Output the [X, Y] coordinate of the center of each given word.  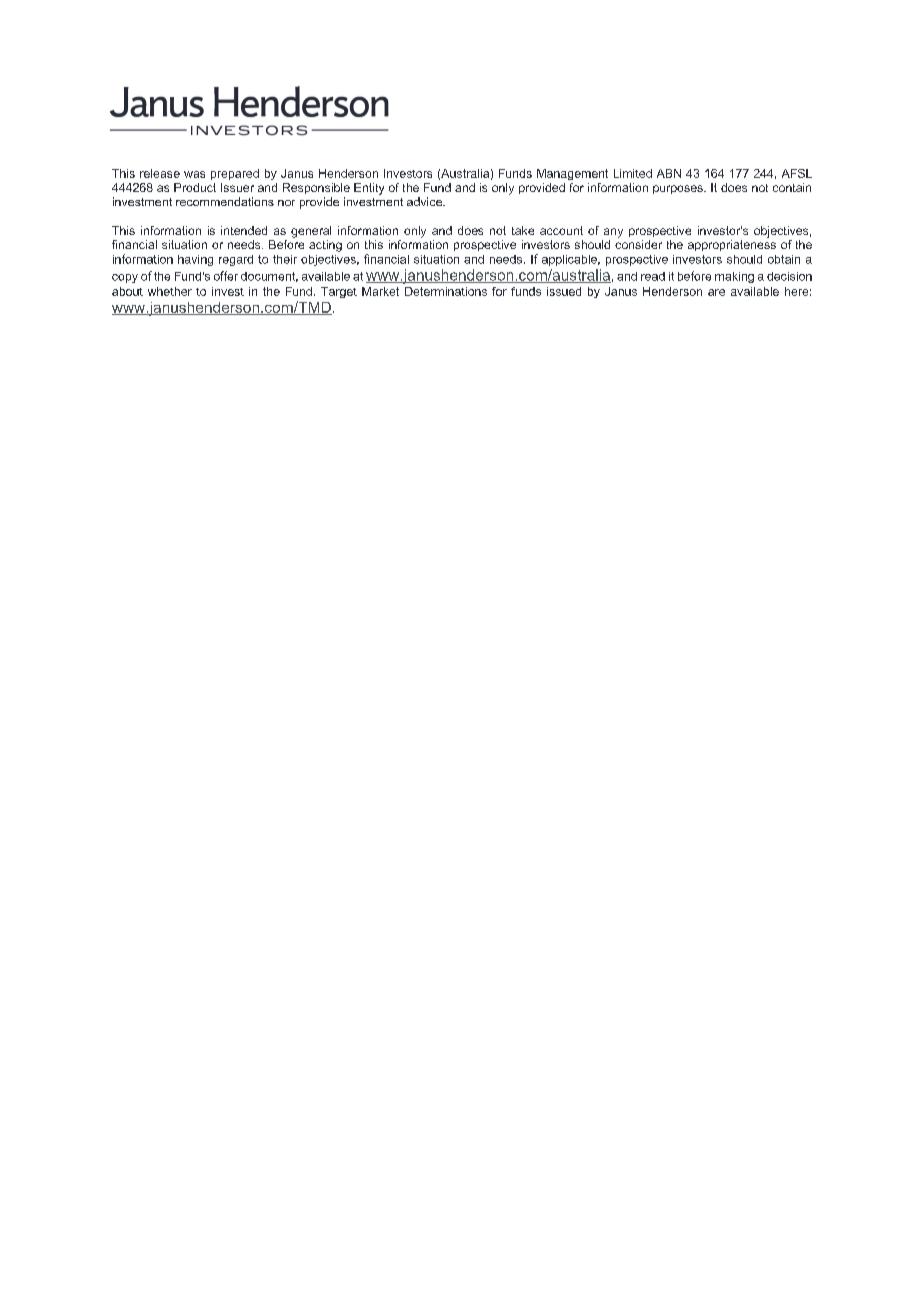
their [285, 259]
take [523, 230]
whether [170, 291]
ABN [669, 173]
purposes [679, 189]
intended [244, 230]
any [613, 233]
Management [572, 174]
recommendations [225, 201]
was [194, 174]
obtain [784, 259]
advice [426, 201]
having [195, 260]
